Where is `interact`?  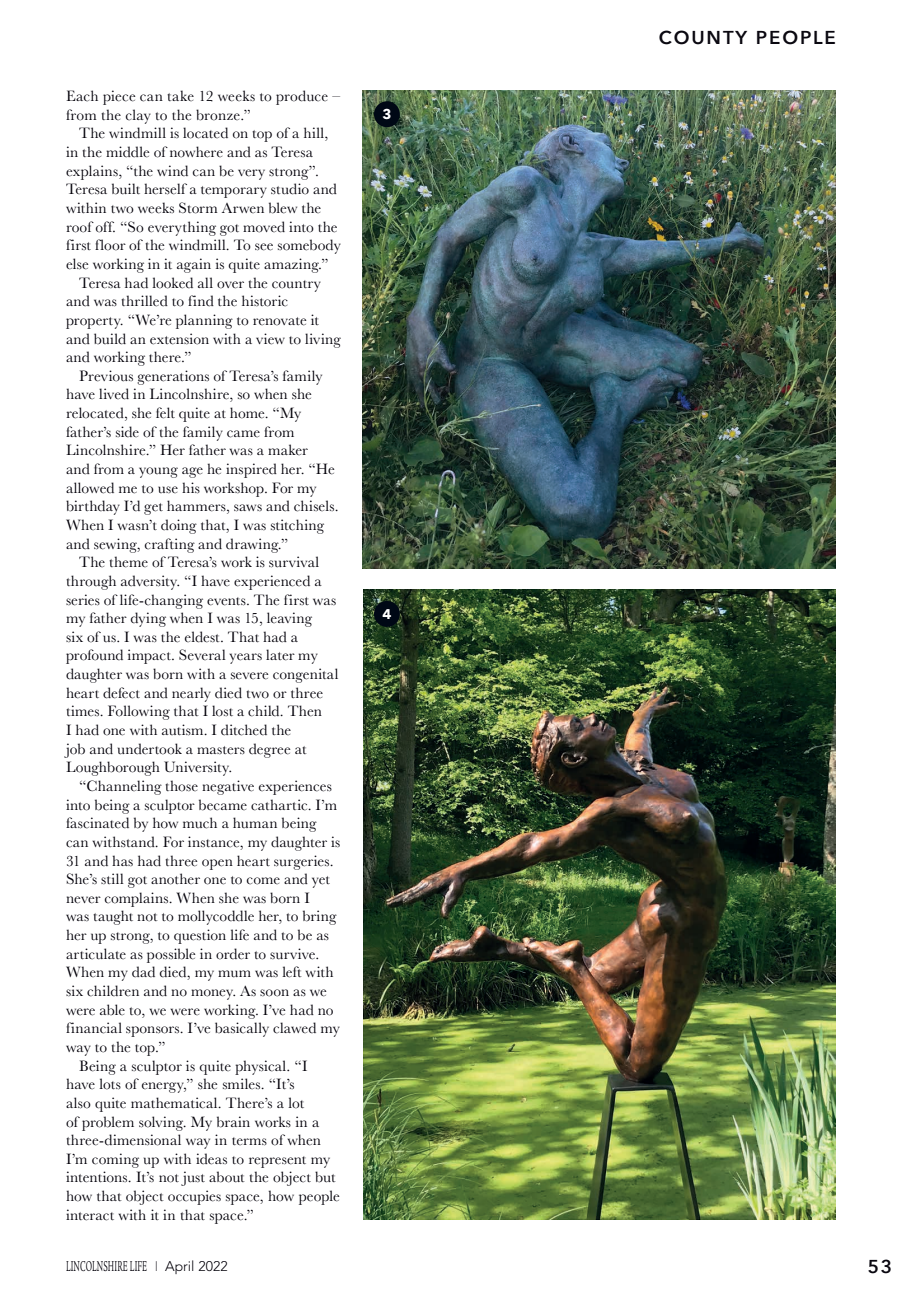 interact is located at coordinates (90, 1215).
